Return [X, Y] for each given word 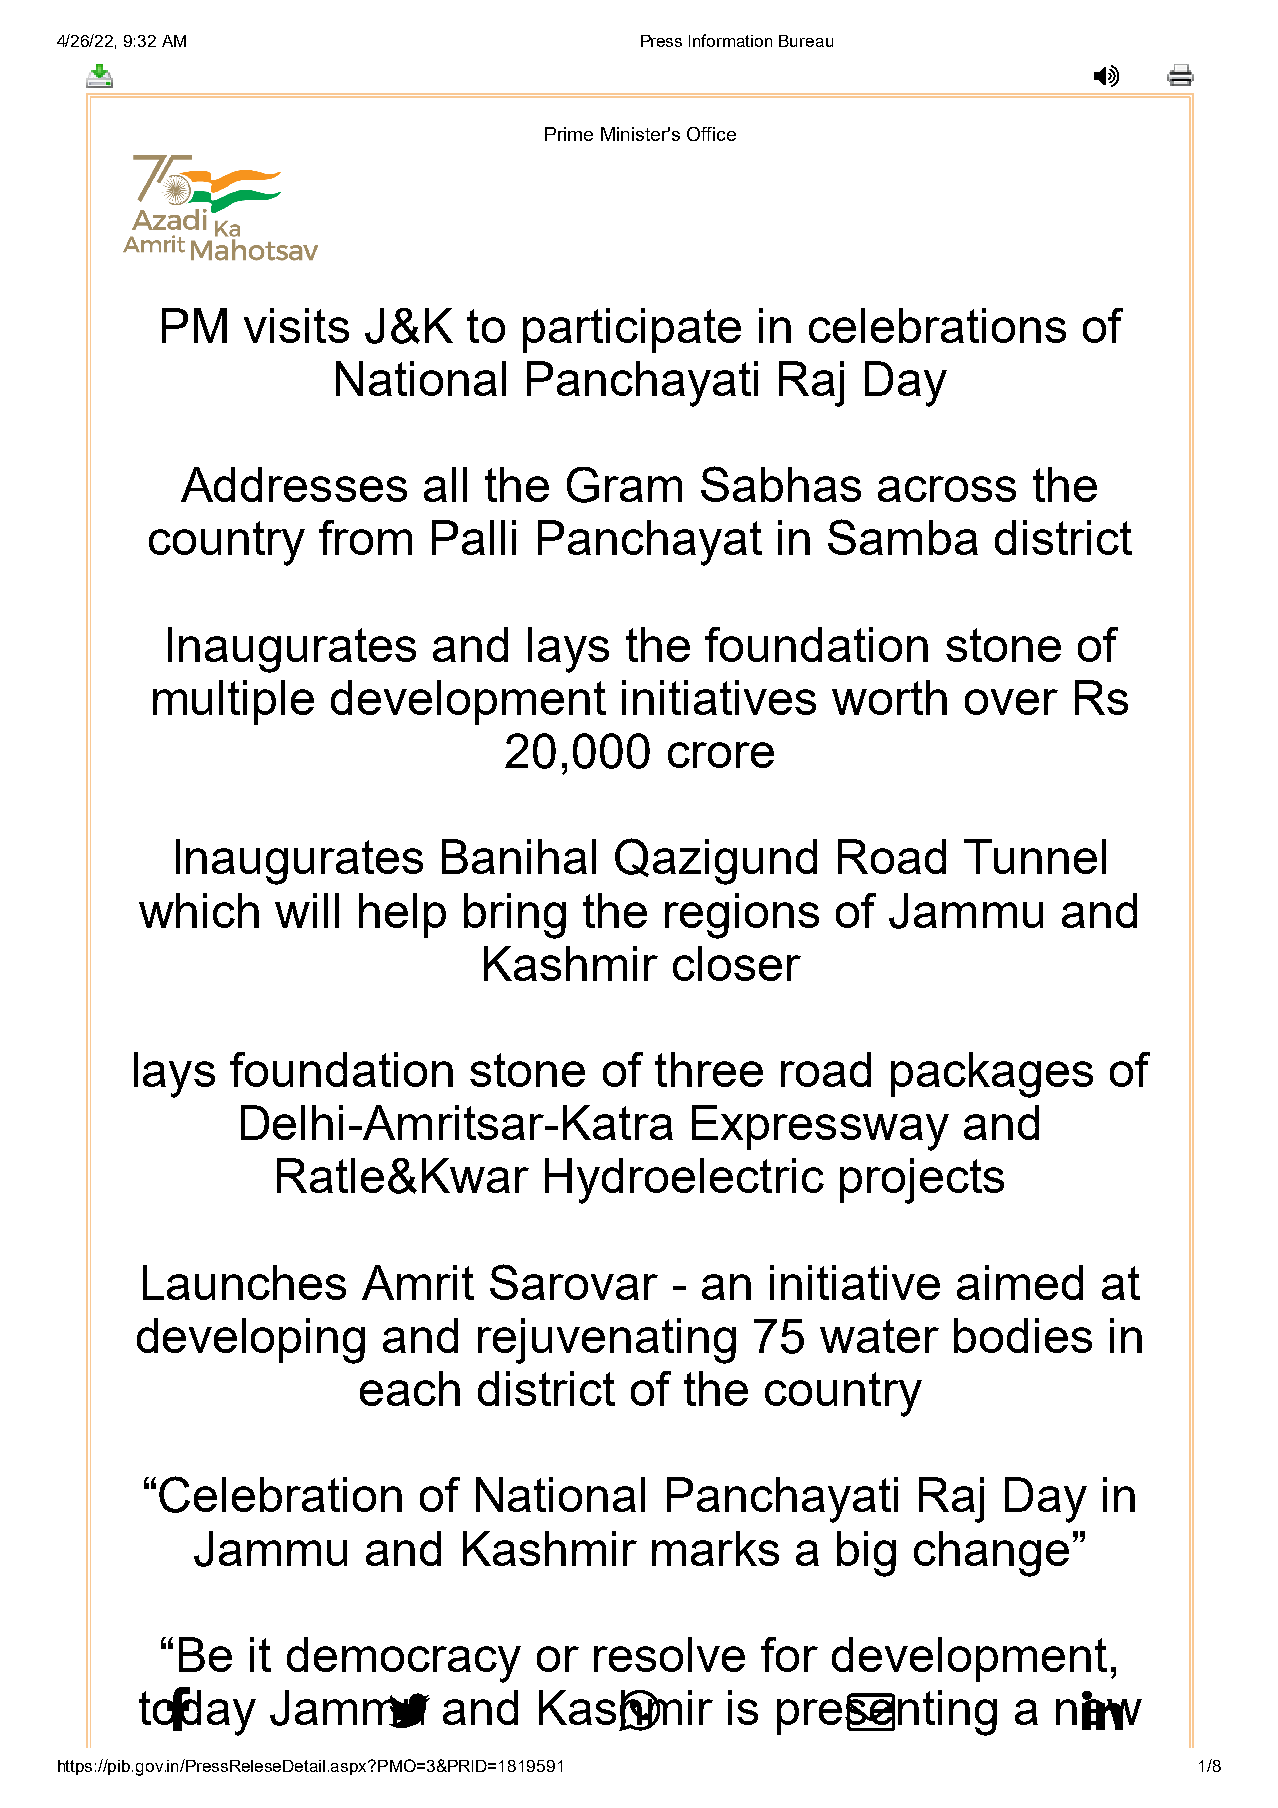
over [1011, 702]
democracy [404, 1660]
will [307, 910]
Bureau [806, 41]
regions [742, 916]
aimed [1020, 1282]
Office [711, 134]
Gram [624, 485]
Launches [244, 1282]
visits [296, 325]
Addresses [294, 484]
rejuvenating [607, 1341]
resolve [669, 1654]
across [947, 489]
